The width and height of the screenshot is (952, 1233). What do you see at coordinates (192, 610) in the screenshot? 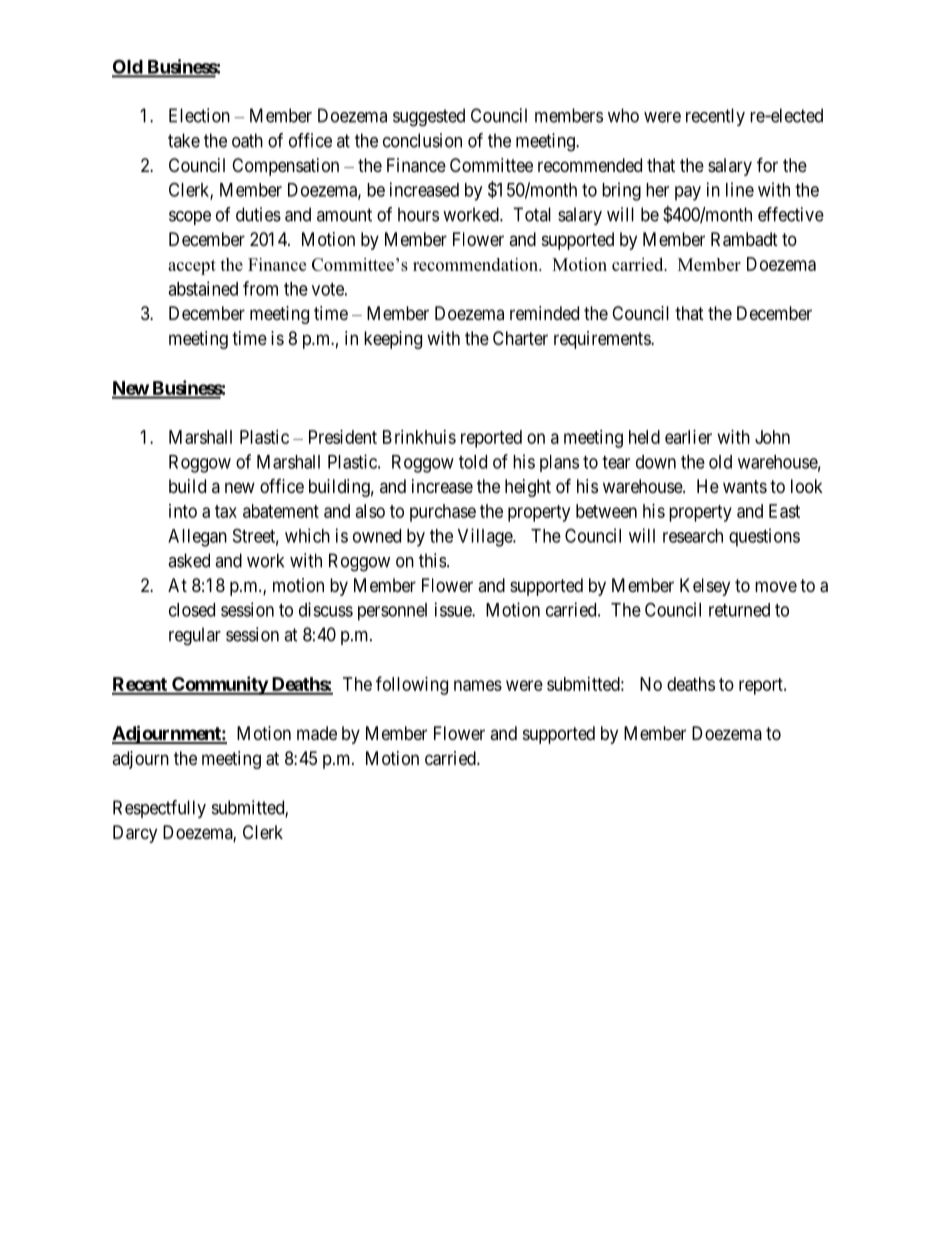
I see `closed` at bounding box center [192, 610].
